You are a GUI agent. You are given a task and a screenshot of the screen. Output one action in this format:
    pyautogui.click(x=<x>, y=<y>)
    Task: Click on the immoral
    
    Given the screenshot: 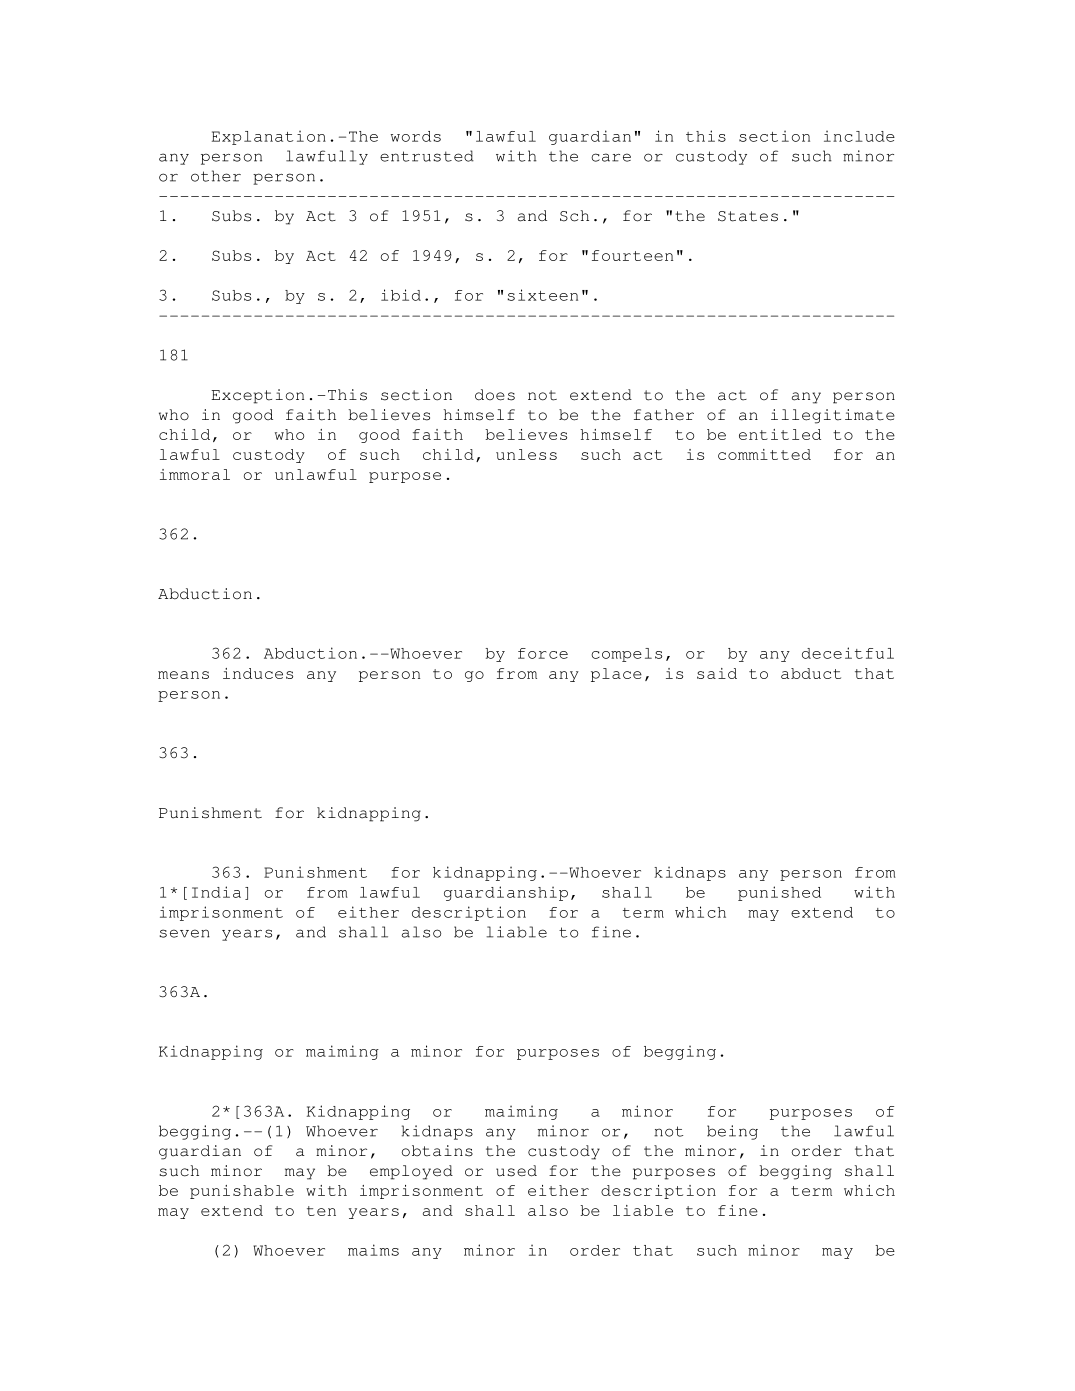 What is the action you would take?
    pyautogui.click(x=195, y=474)
